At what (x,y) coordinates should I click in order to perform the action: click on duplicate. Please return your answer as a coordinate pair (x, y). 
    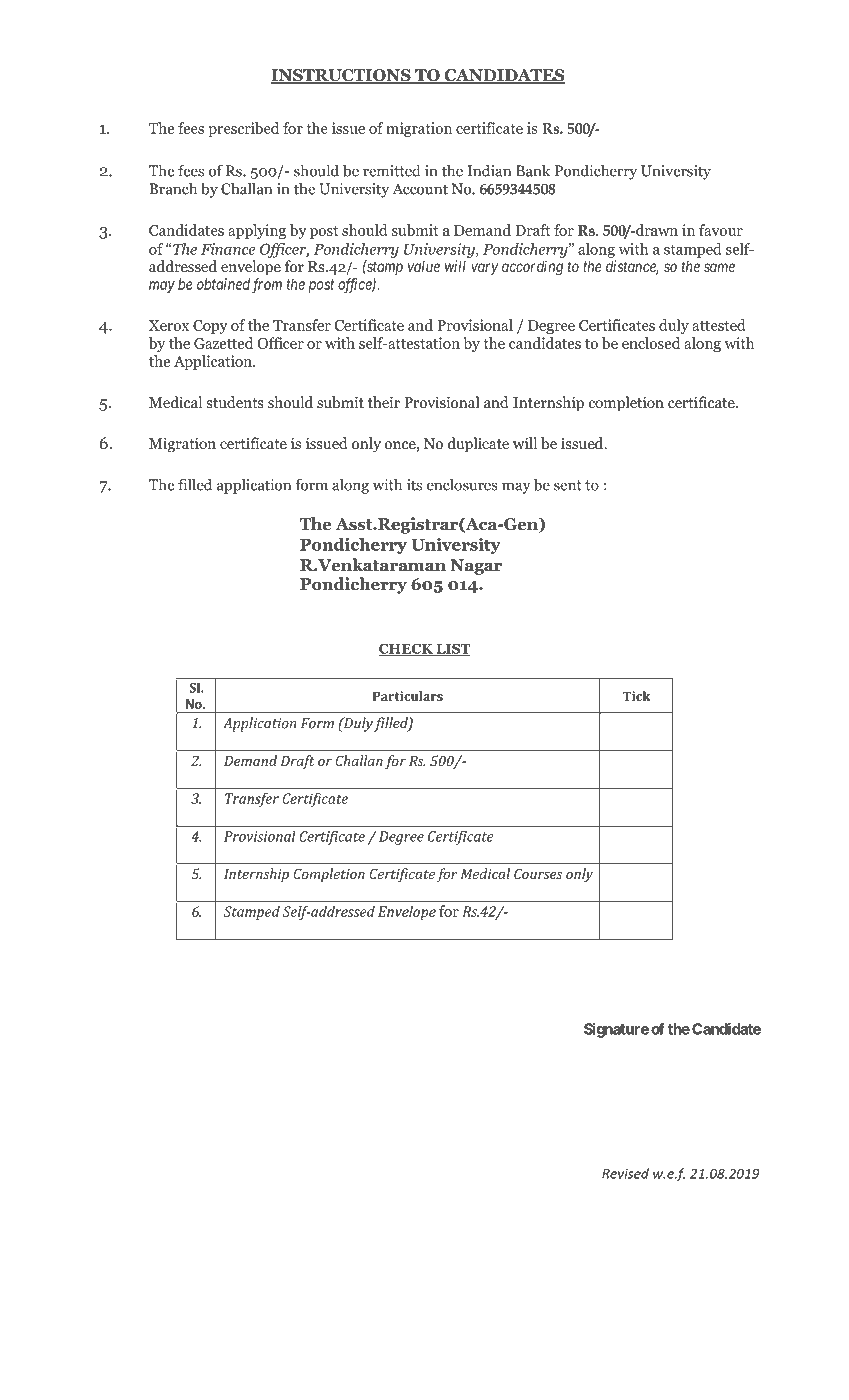
    Looking at the image, I should click on (478, 445).
